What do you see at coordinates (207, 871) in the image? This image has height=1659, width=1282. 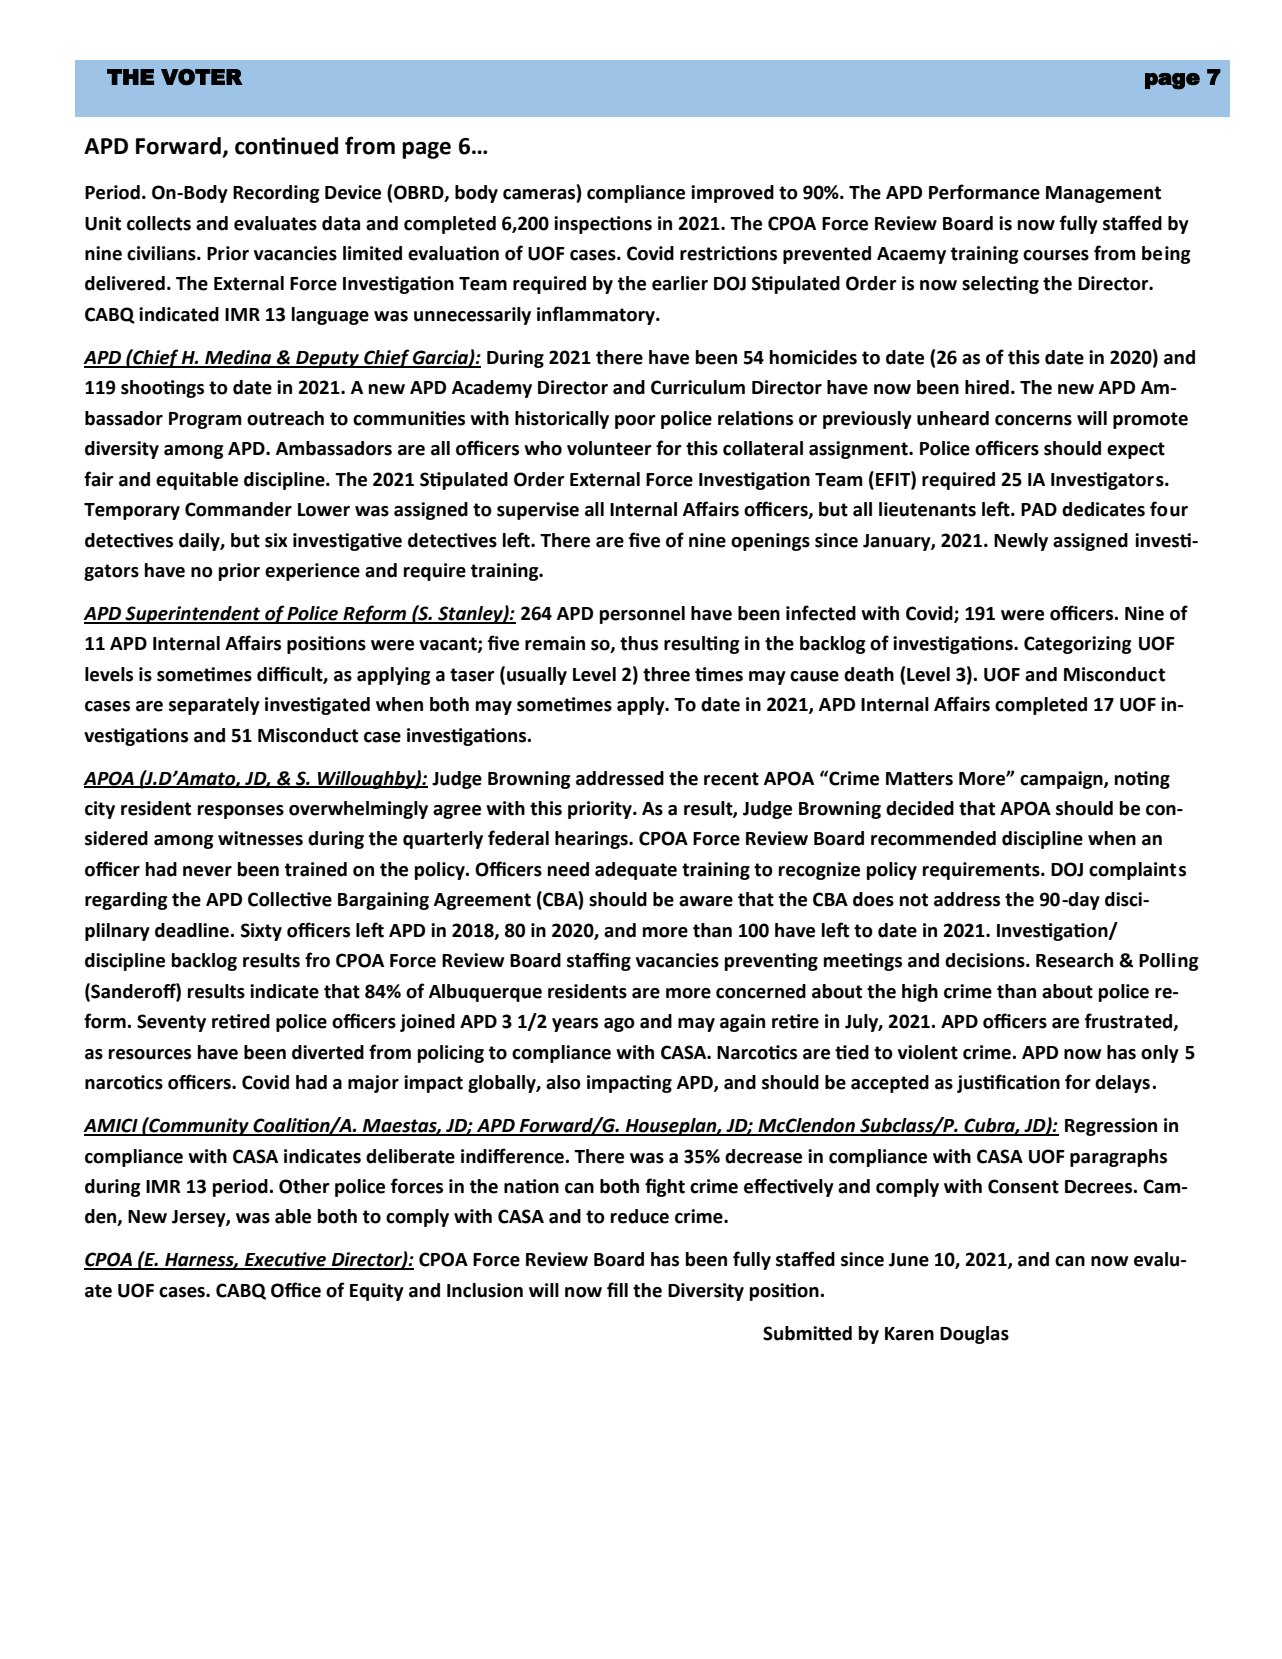 I see `never` at bounding box center [207, 871].
